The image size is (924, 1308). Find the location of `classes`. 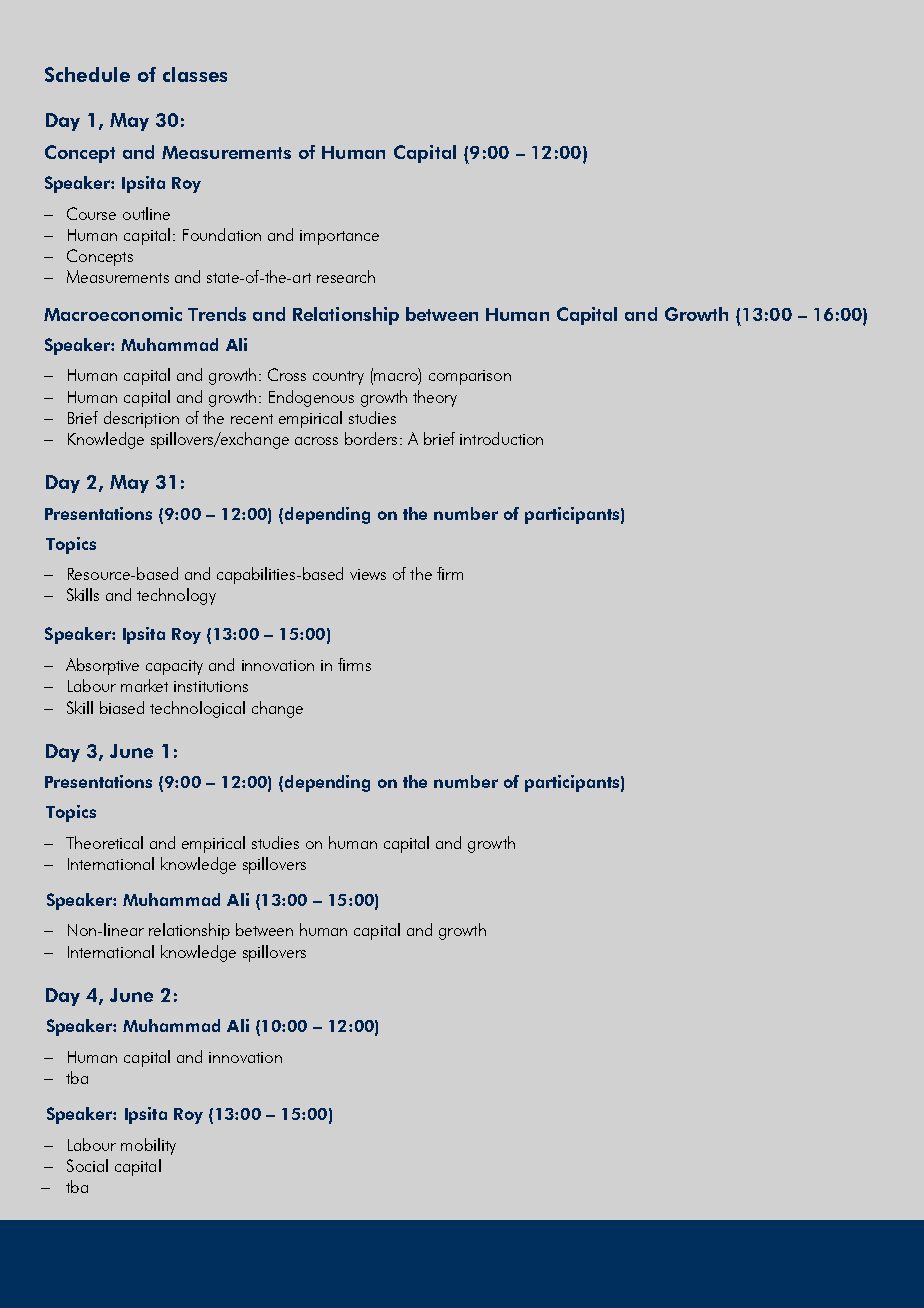

classes is located at coordinates (195, 74).
